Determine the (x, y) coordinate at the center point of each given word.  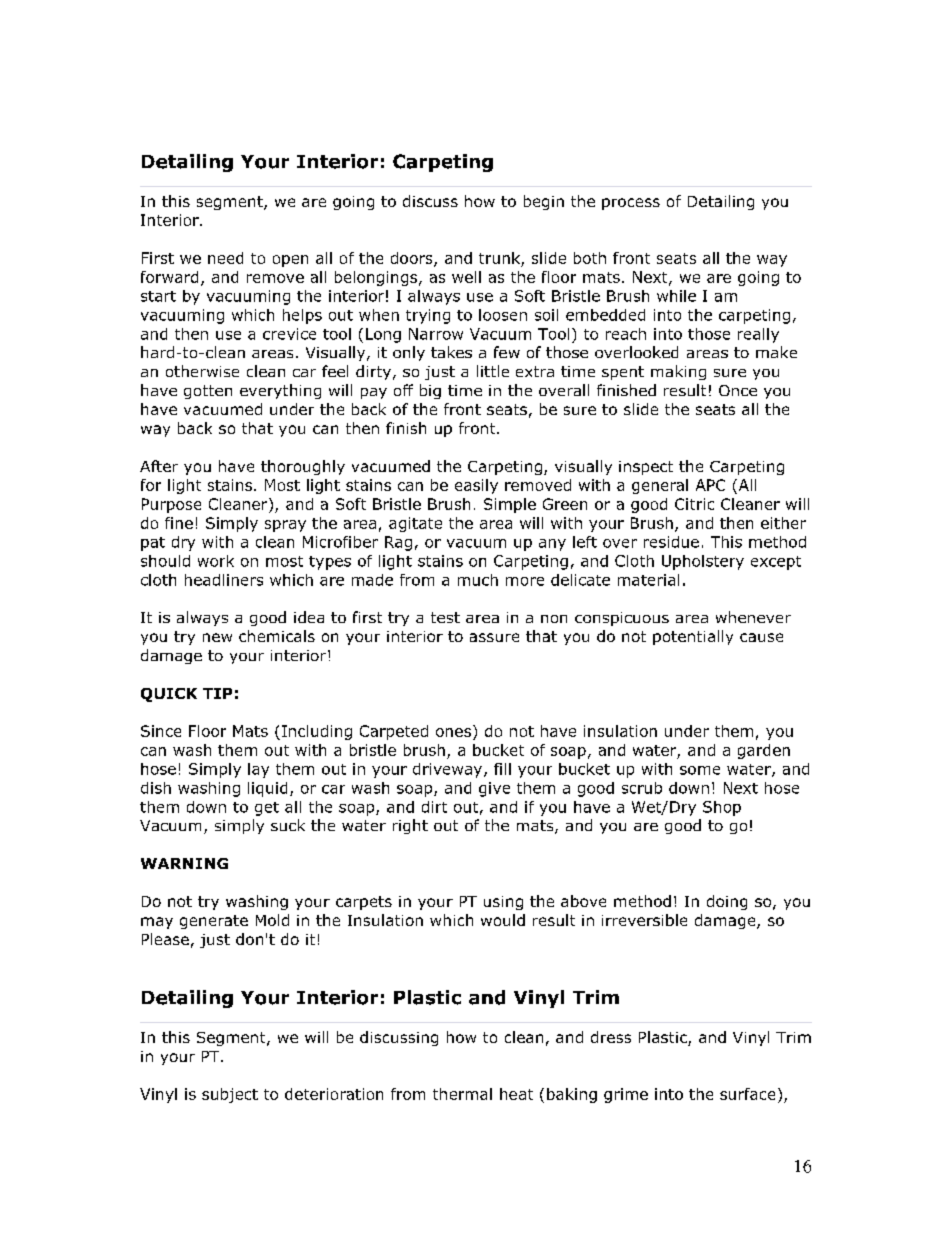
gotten (208, 392)
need (225, 258)
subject (230, 1095)
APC (710, 485)
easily (476, 486)
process (631, 204)
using (503, 903)
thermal (462, 1094)
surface (747, 1094)
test (445, 617)
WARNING (184, 863)
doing (727, 902)
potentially (693, 637)
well (466, 277)
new (217, 637)
